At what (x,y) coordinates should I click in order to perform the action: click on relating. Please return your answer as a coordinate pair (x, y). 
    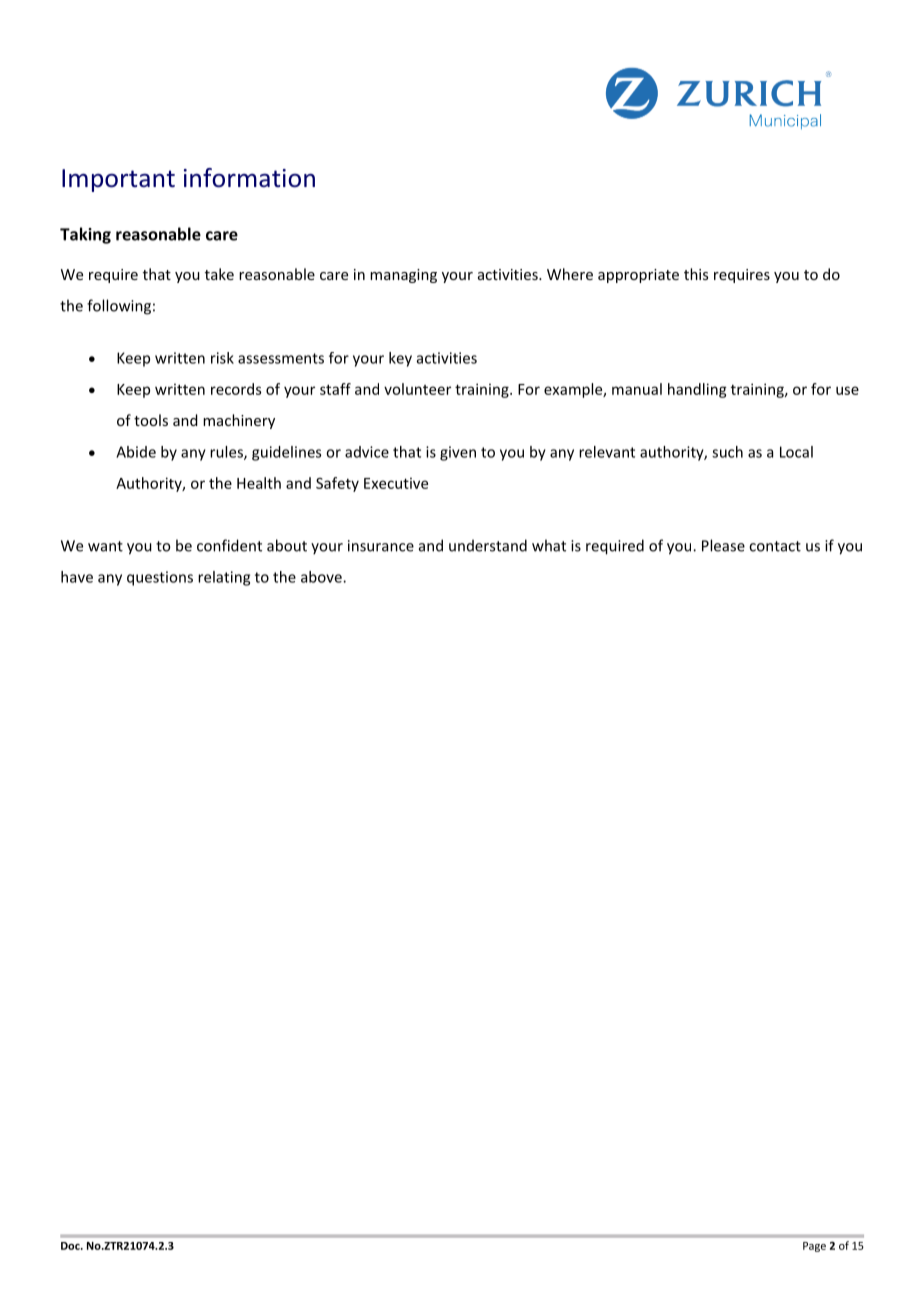
    Looking at the image, I should click on (224, 578).
